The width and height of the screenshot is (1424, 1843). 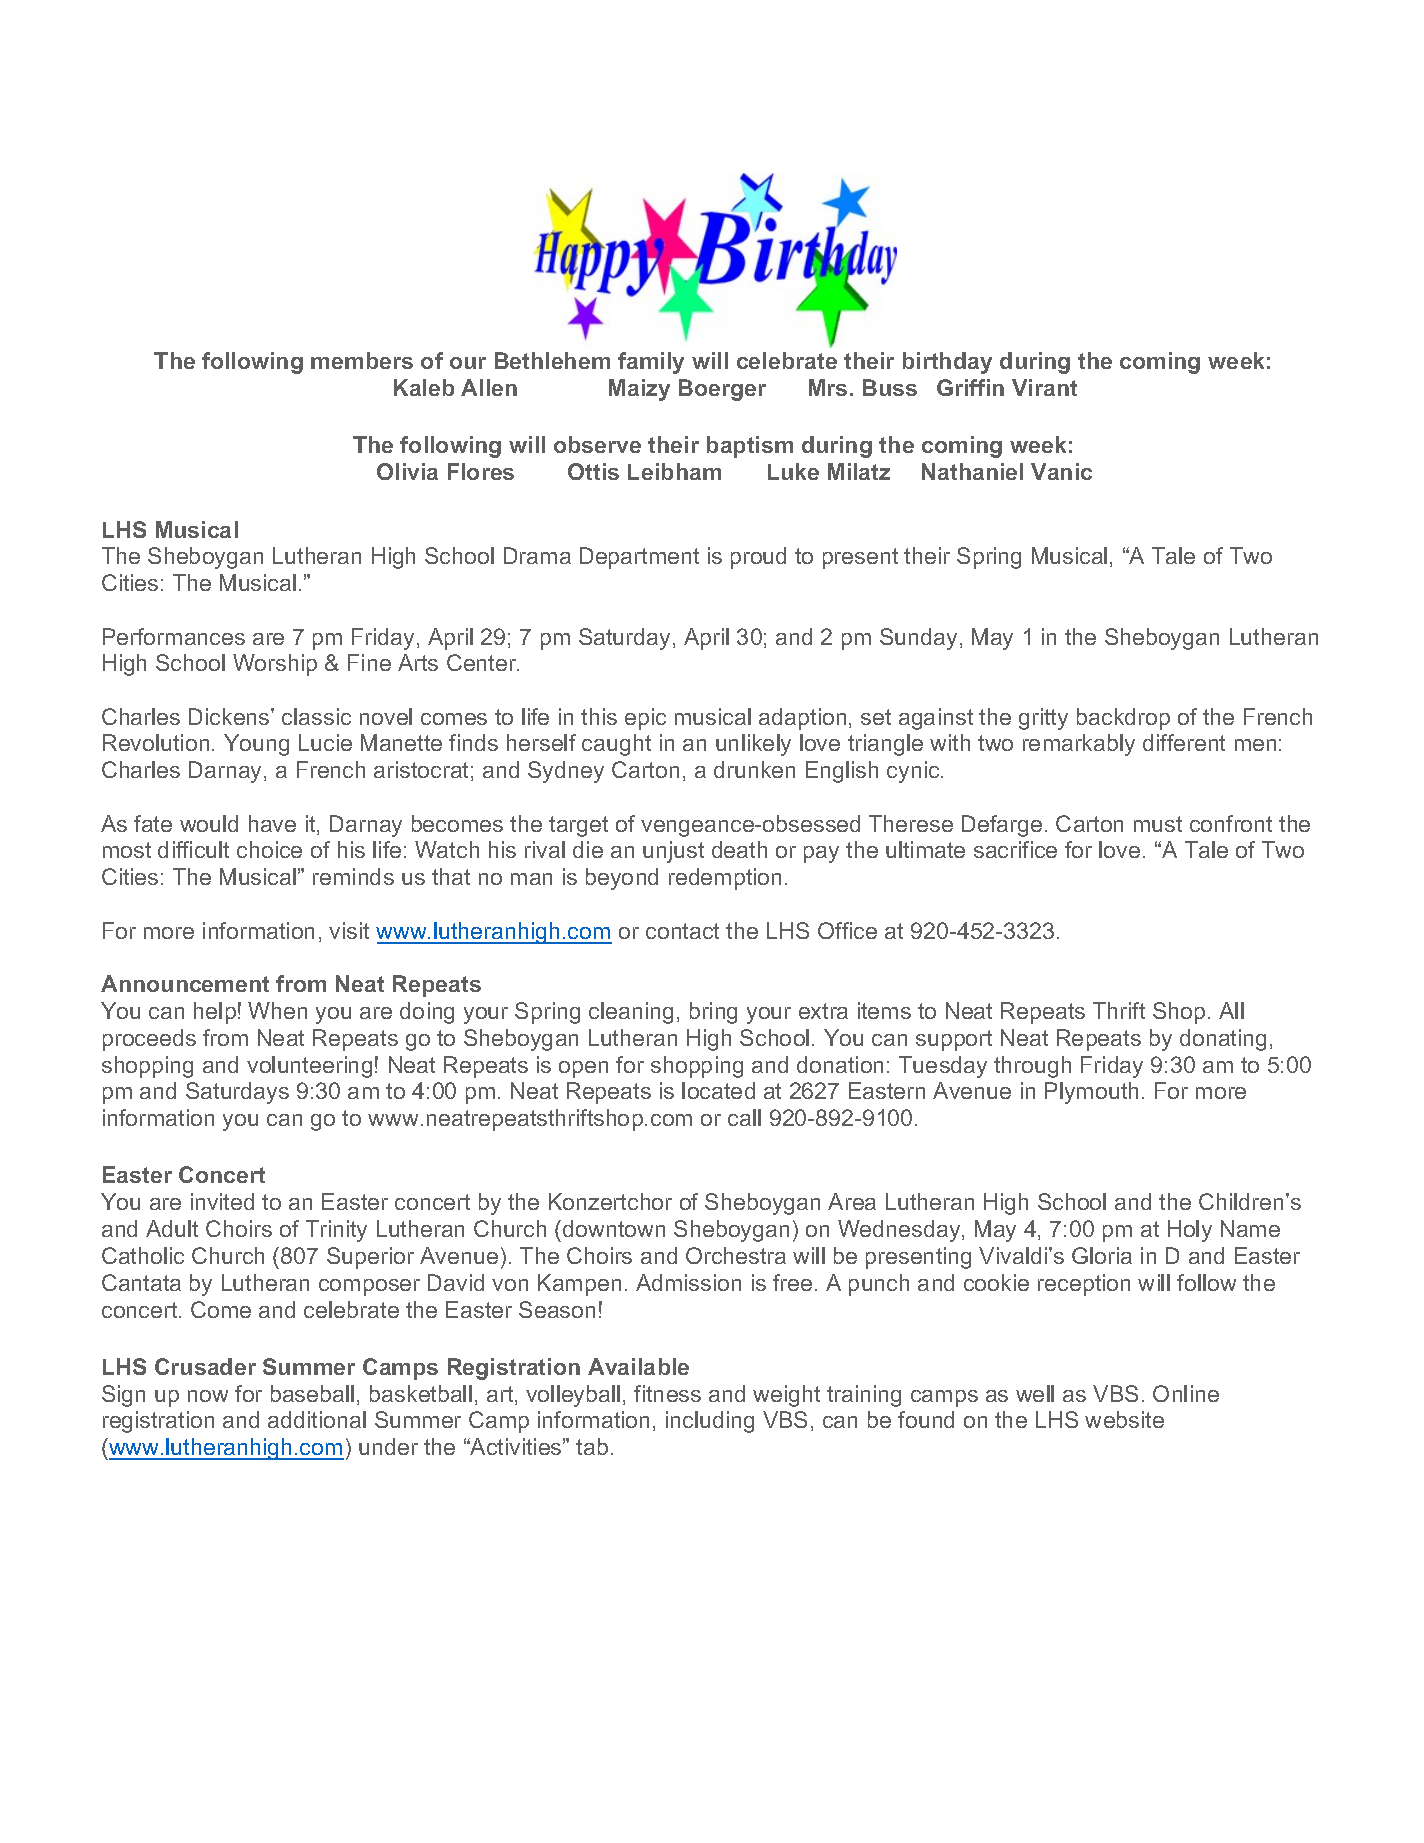 What do you see at coordinates (918, 639) in the screenshot?
I see `Sunday` at bounding box center [918, 639].
